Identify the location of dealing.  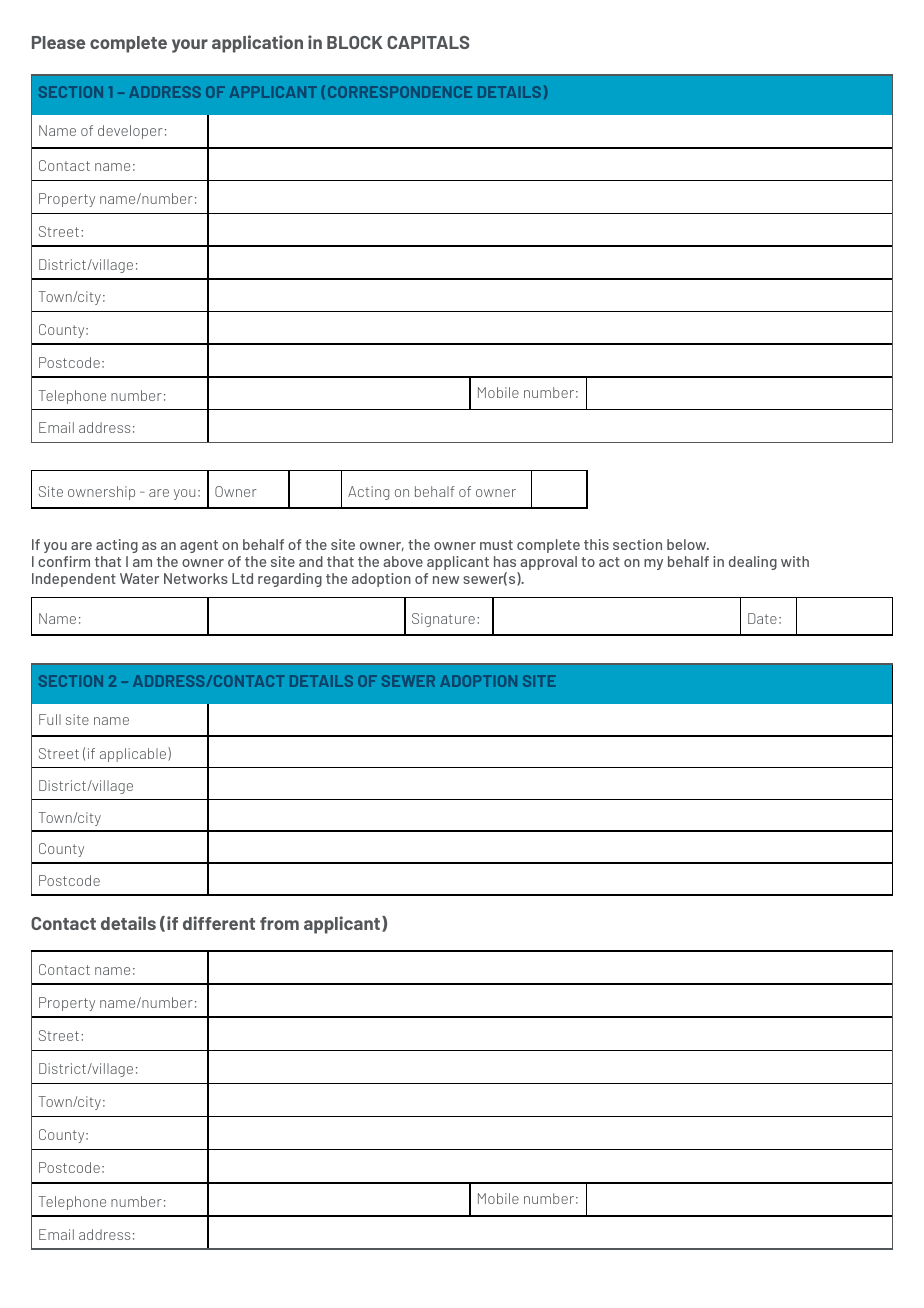
(753, 563).
